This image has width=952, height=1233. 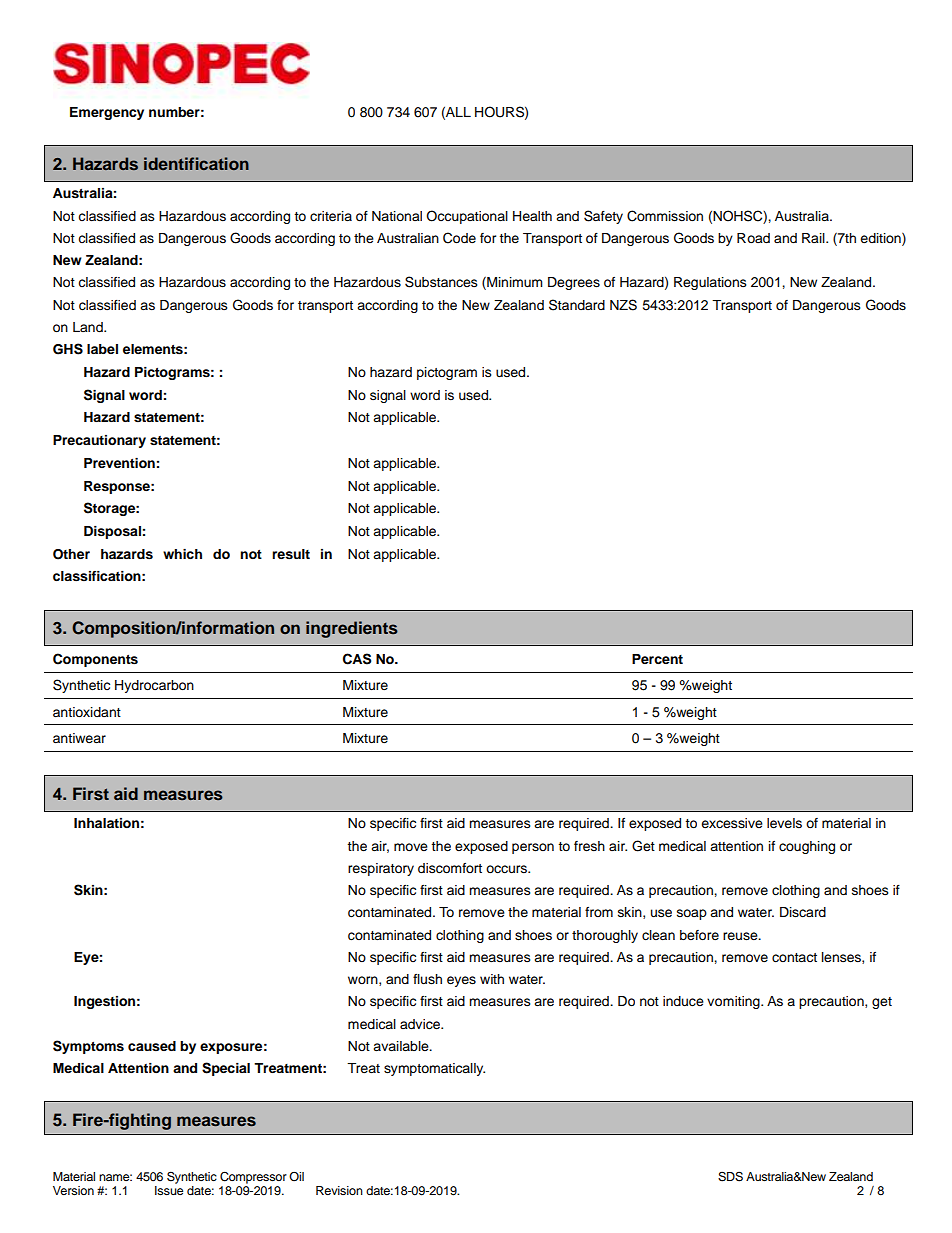 What do you see at coordinates (339, 1190) in the image?
I see `Revision` at bounding box center [339, 1190].
